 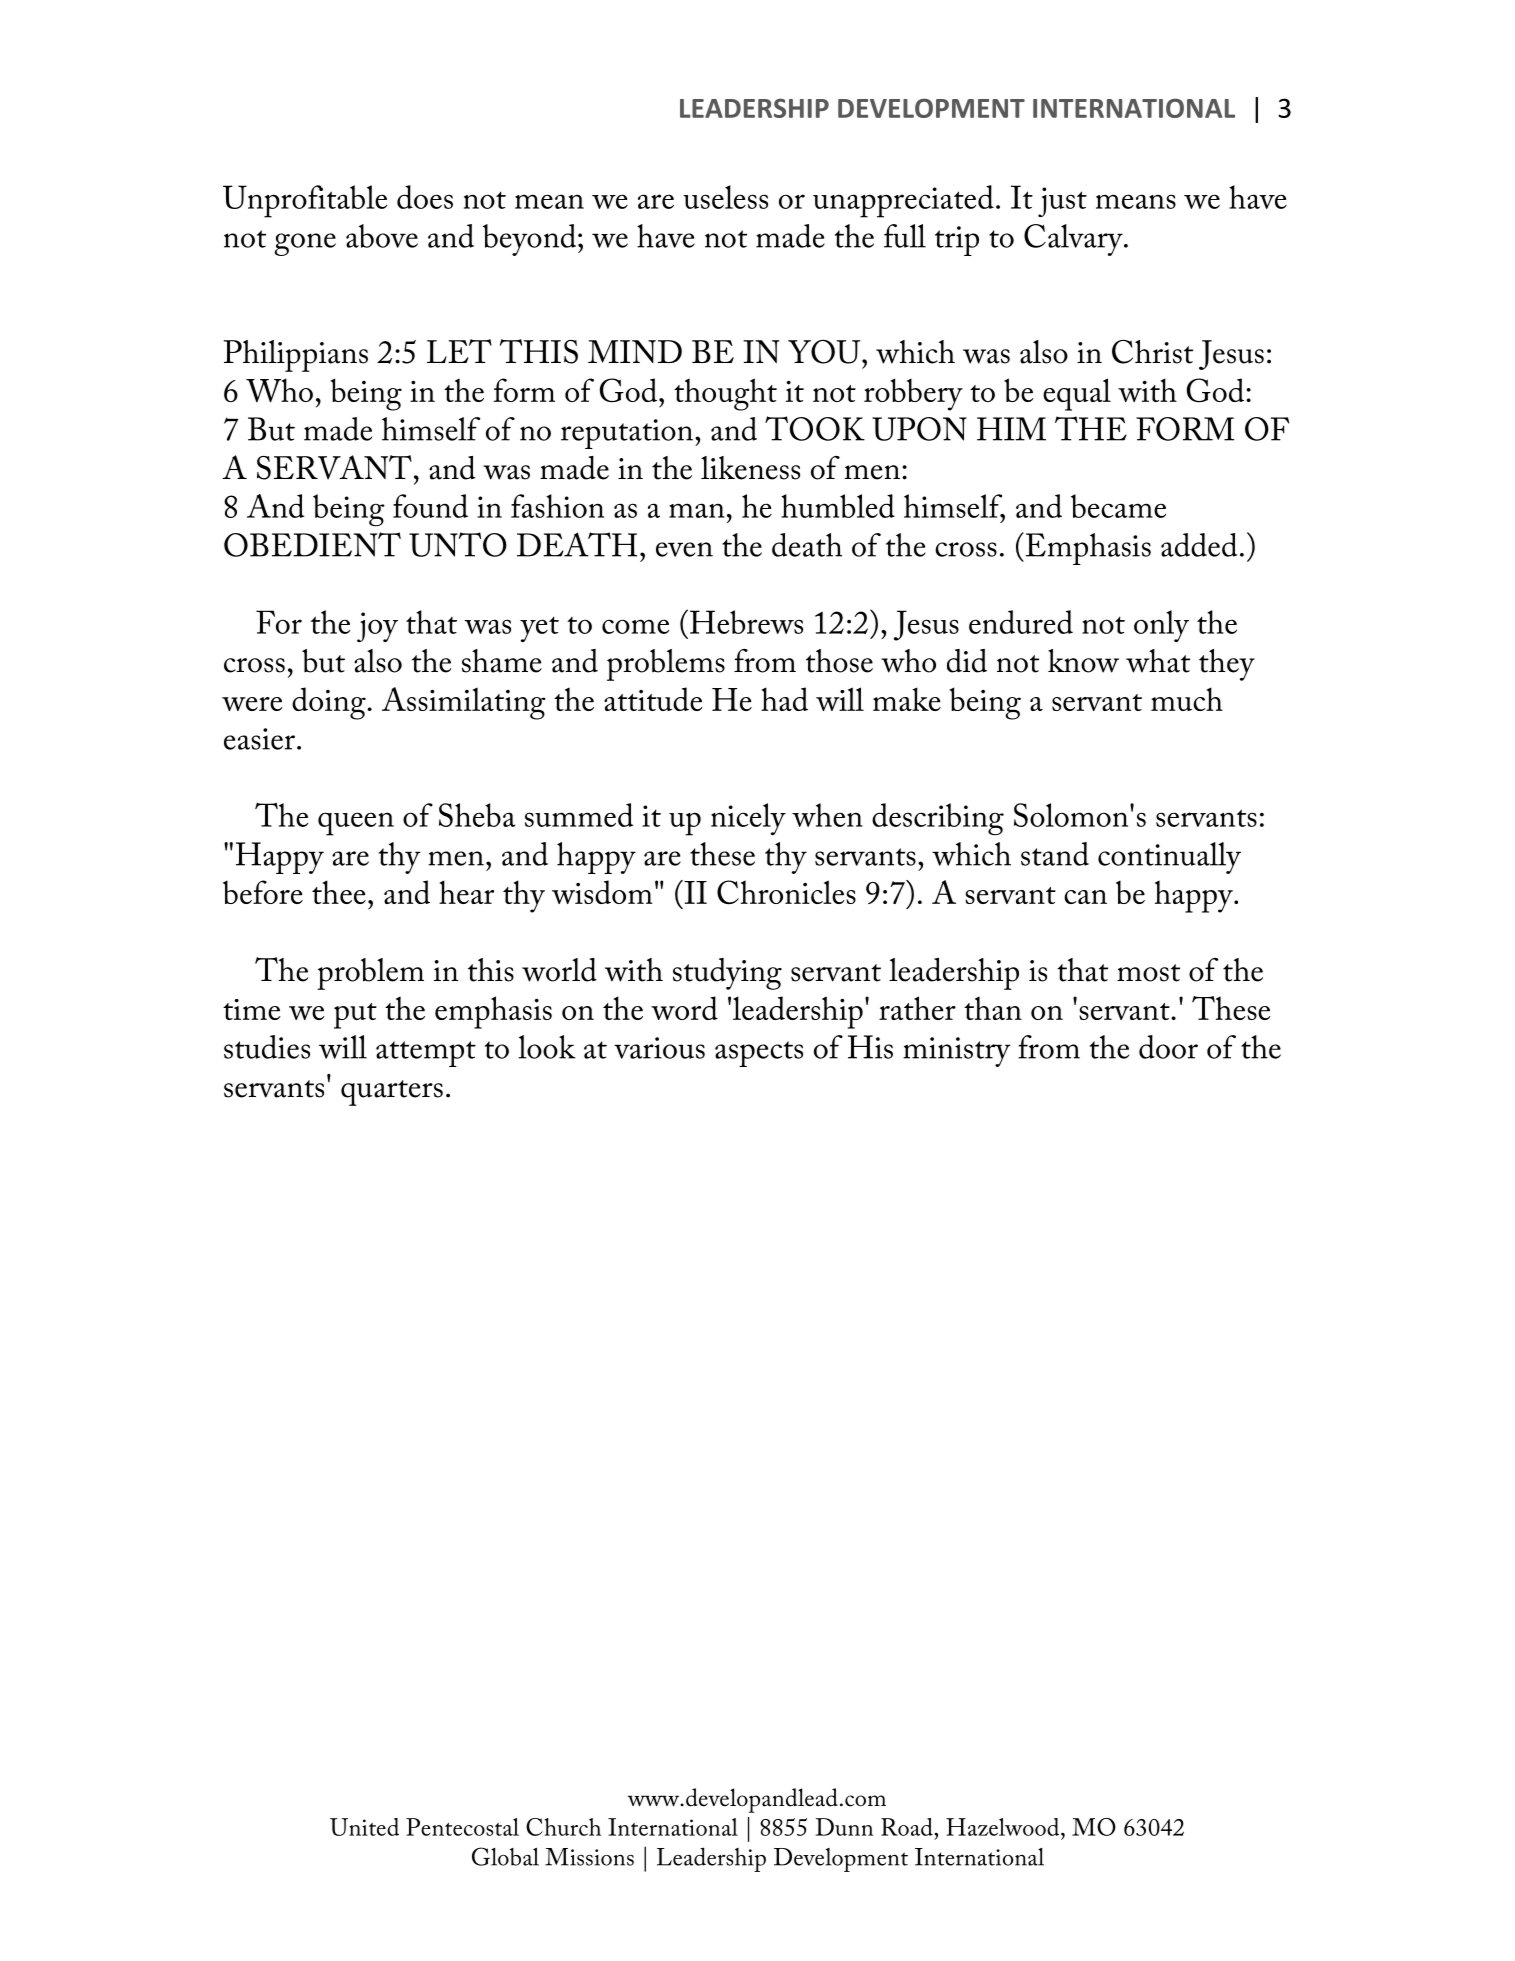 What do you see at coordinates (844, 1827) in the image?
I see `Dunn` at bounding box center [844, 1827].
